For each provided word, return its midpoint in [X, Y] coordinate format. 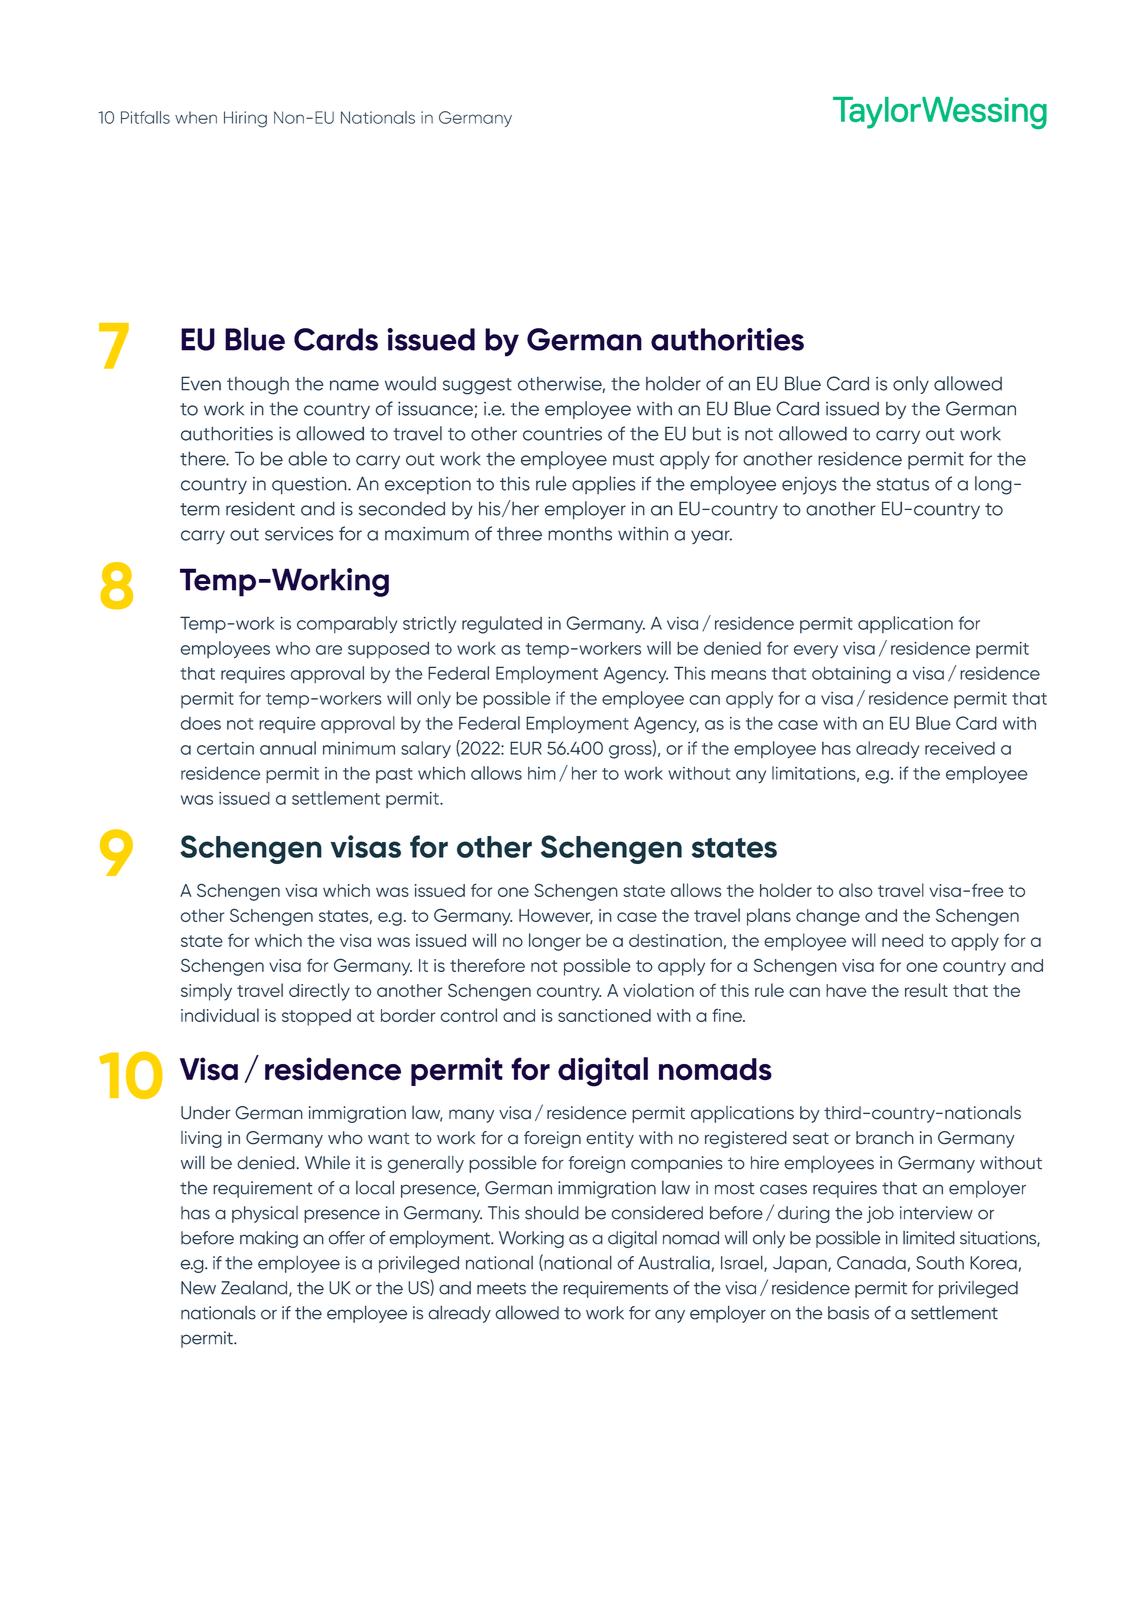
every [816, 652]
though [258, 386]
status [903, 484]
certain [225, 748]
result [926, 990]
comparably [347, 625]
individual [220, 1015]
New [198, 1288]
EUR [526, 748]
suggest [477, 386]
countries [562, 434]
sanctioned [604, 1015]
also [856, 890]
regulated [502, 625]
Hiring [245, 119]
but [707, 433]
